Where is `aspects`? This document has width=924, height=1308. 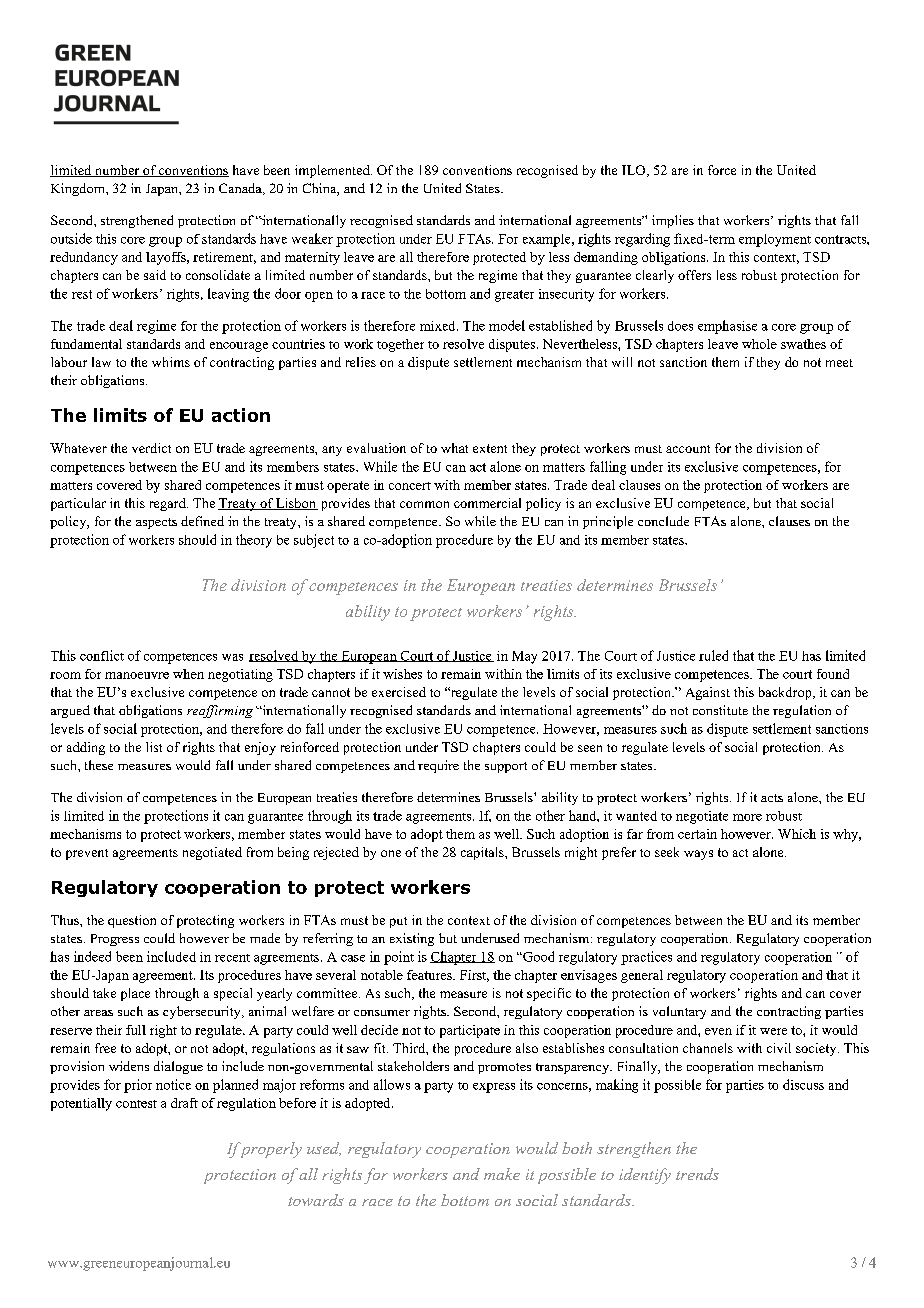
aspects is located at coordinates (156, 523).
